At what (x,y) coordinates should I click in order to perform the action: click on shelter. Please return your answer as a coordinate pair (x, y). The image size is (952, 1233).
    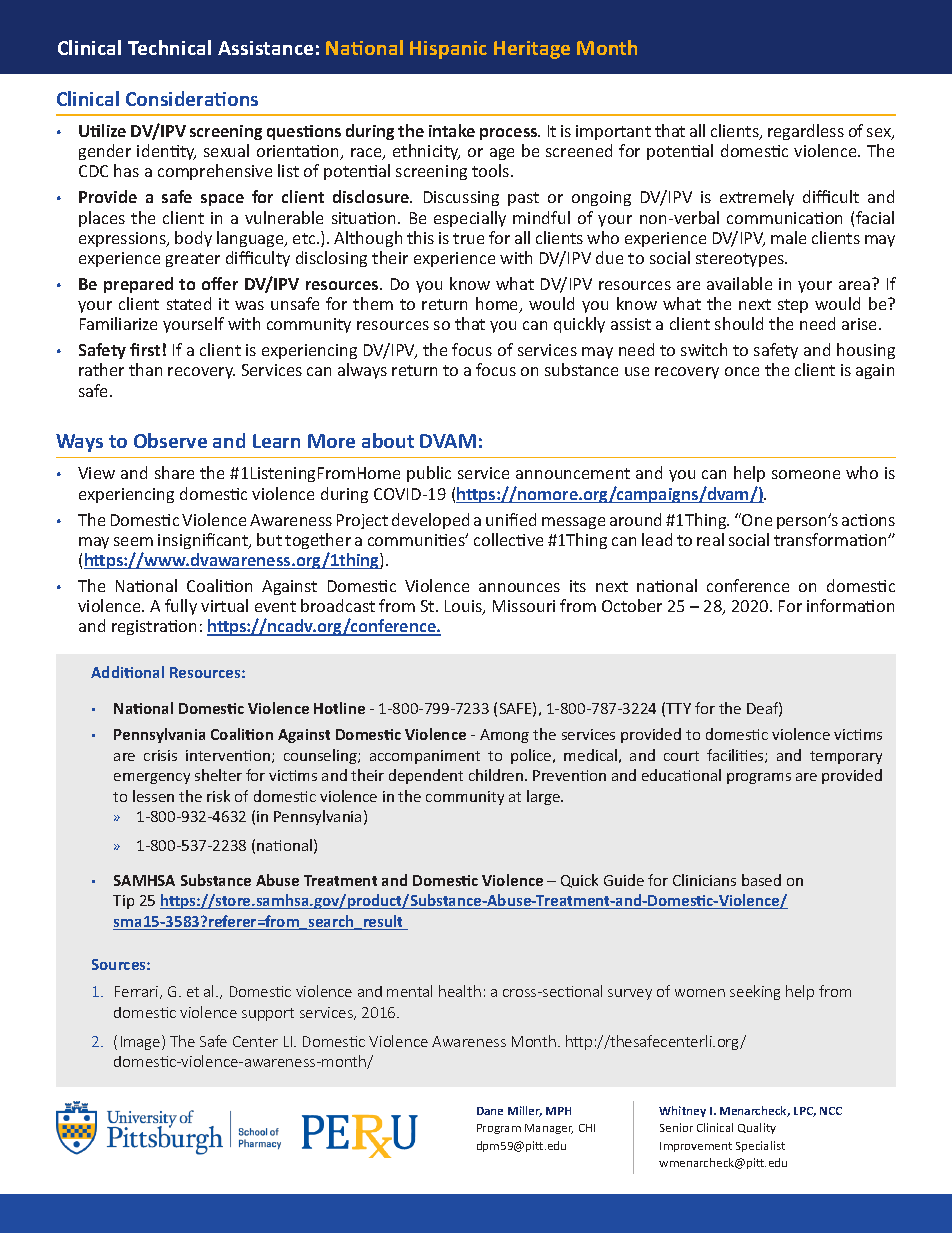
    Looking at the image, I should click on (218, 775).
